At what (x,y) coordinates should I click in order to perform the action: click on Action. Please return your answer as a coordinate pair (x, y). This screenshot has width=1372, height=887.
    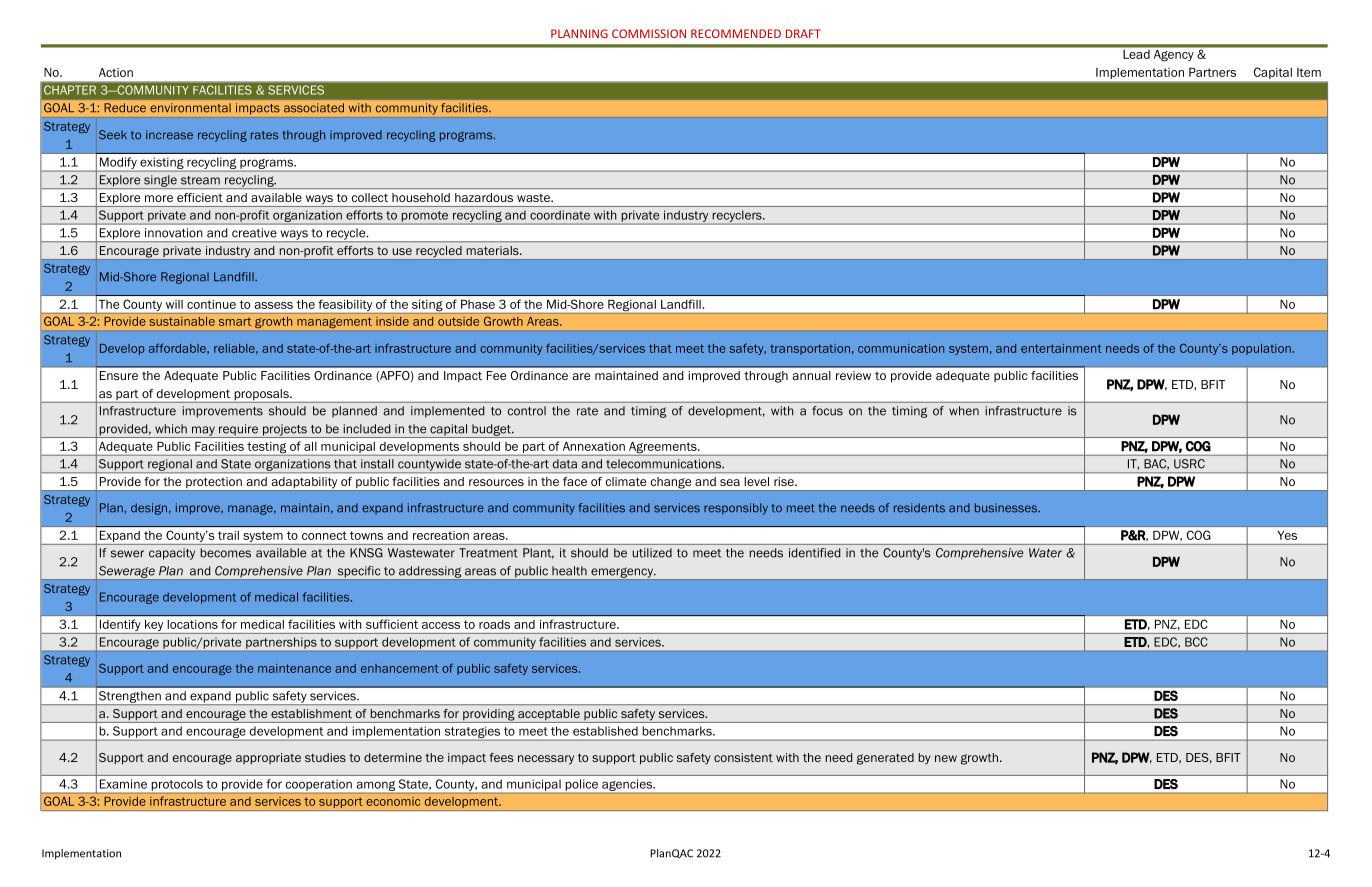
    Looking at the image, I should click on (116, 72).
